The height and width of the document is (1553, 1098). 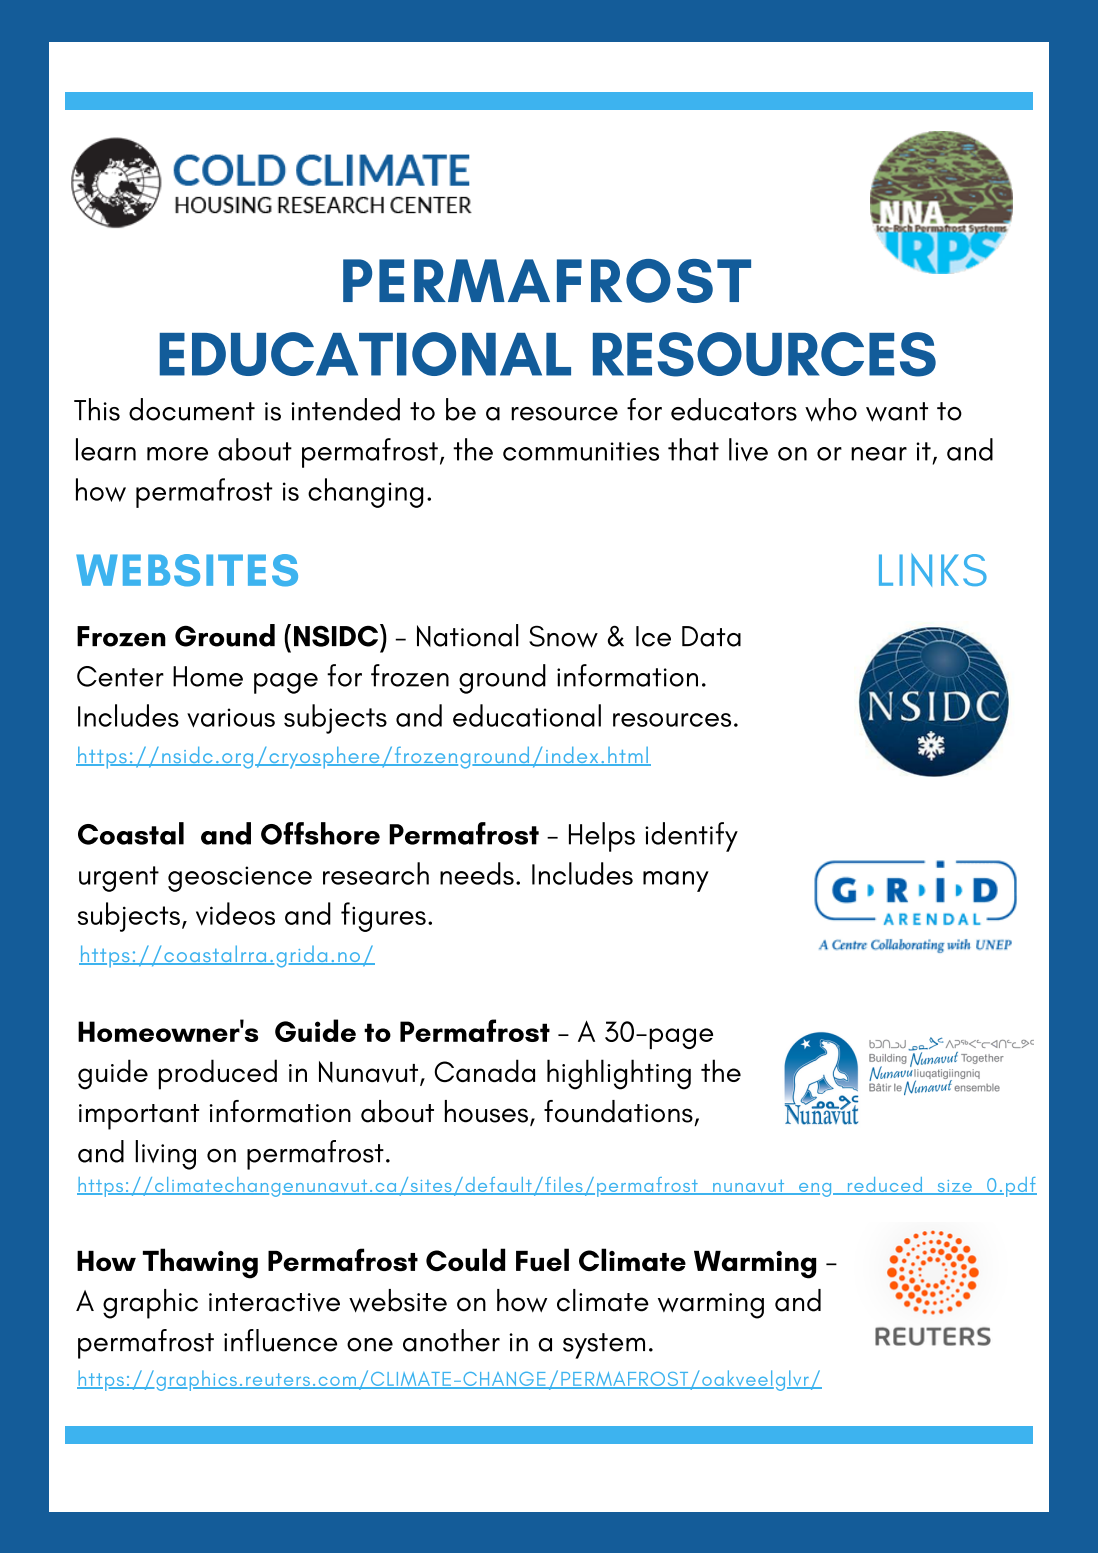 I want to click on system, so click(x=604, y=1346).
